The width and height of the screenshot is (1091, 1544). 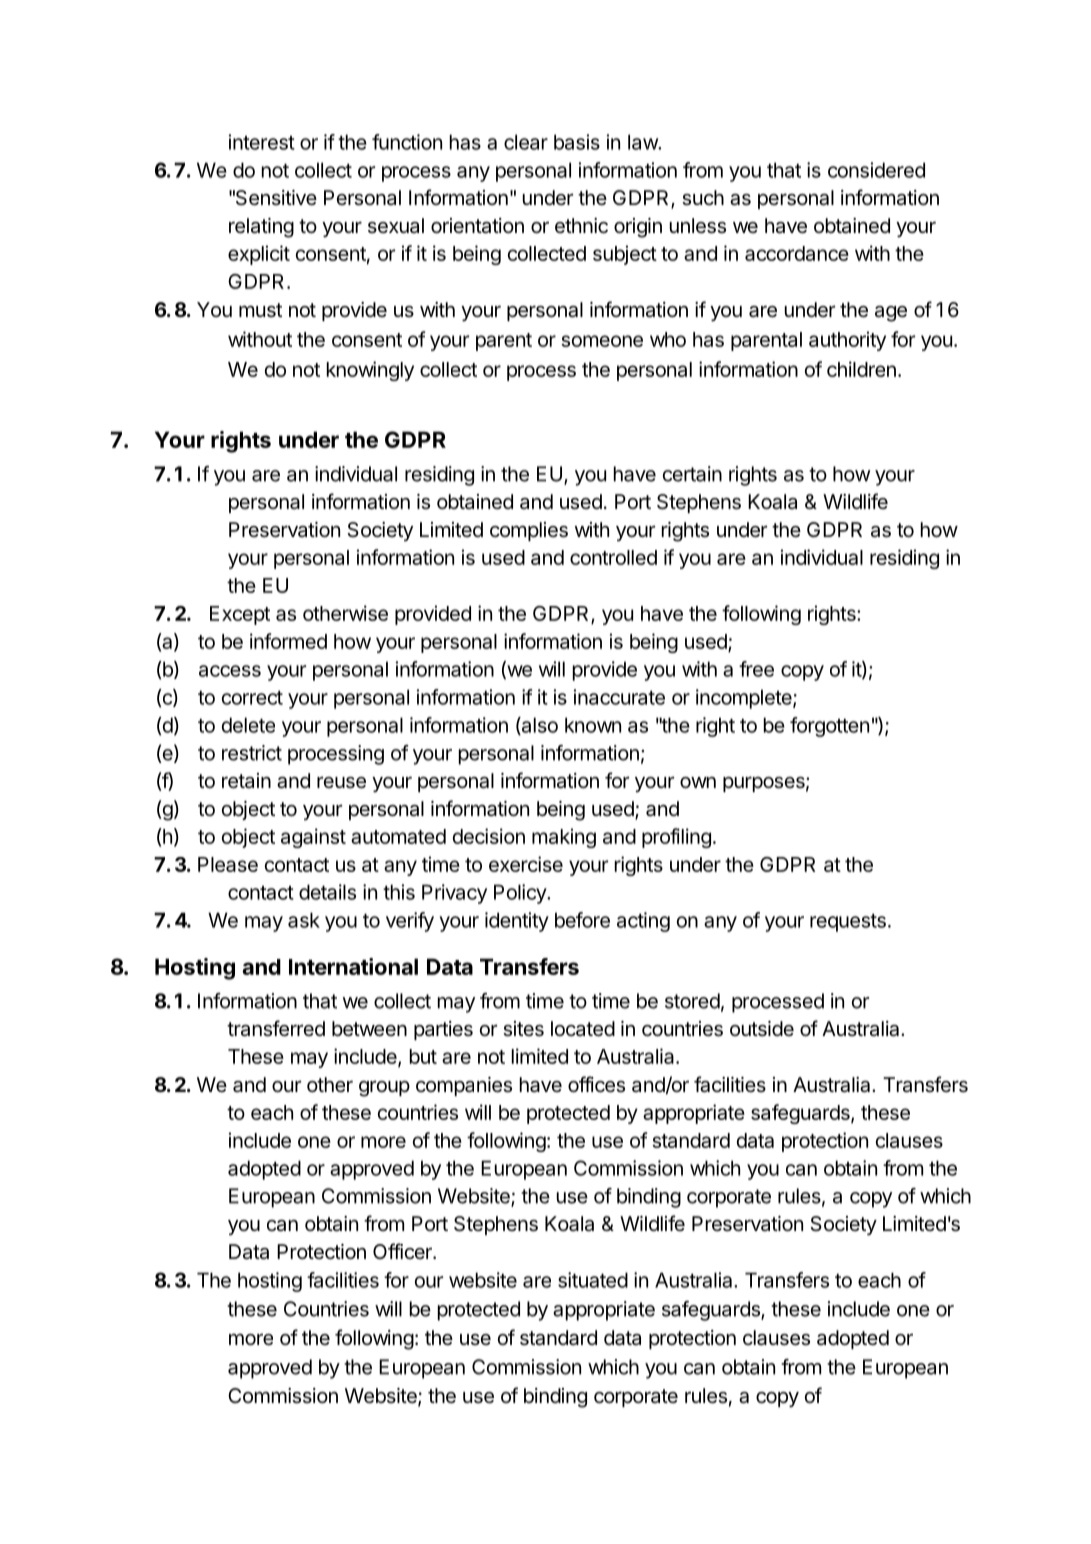 What do you see at coordinates (564, 838) in the screenshot?
I see `making` at bounding box center [564, 838].
